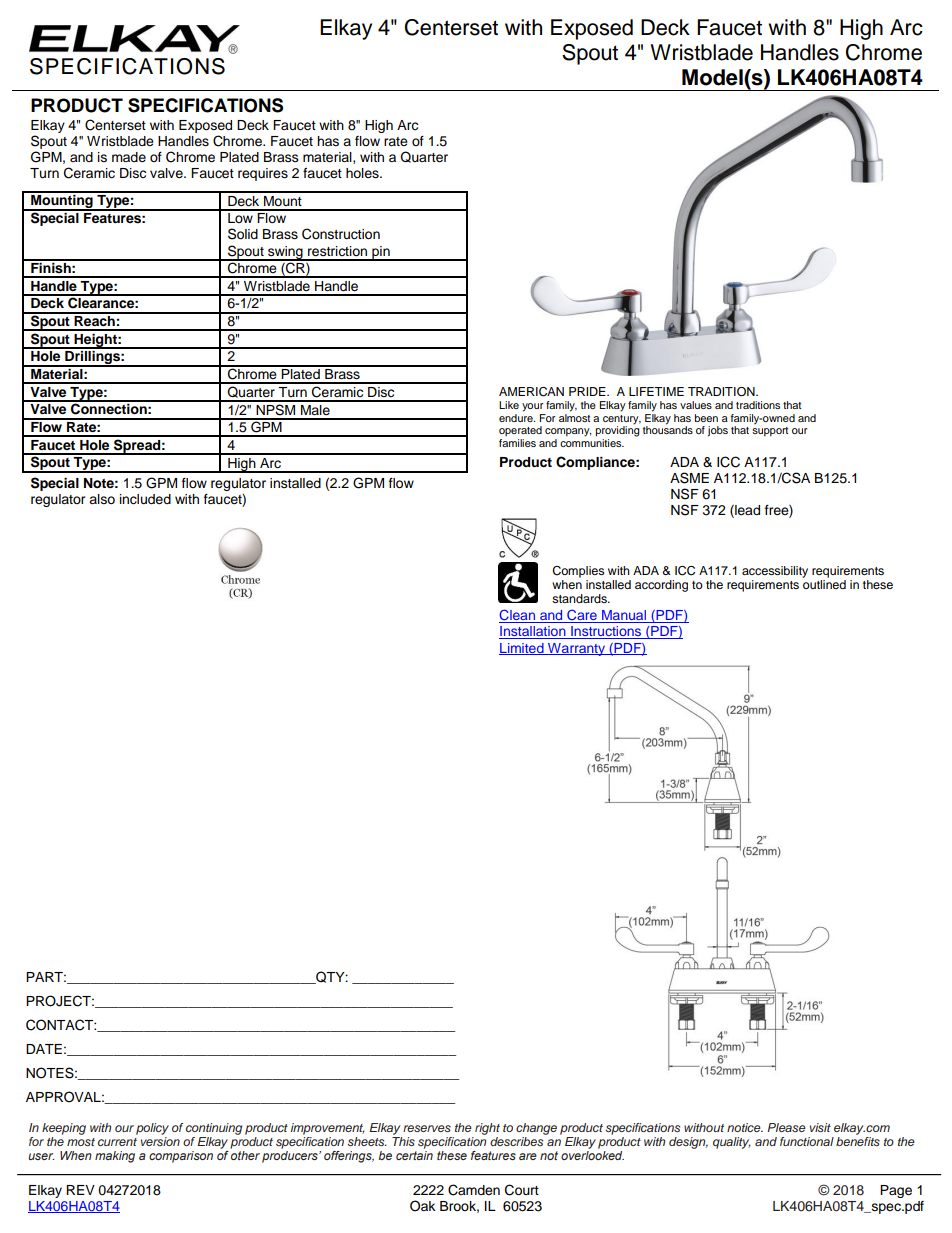 The width and height of the screenshot is (952, 1233). I want to click on functional, so click(807, 1141).
